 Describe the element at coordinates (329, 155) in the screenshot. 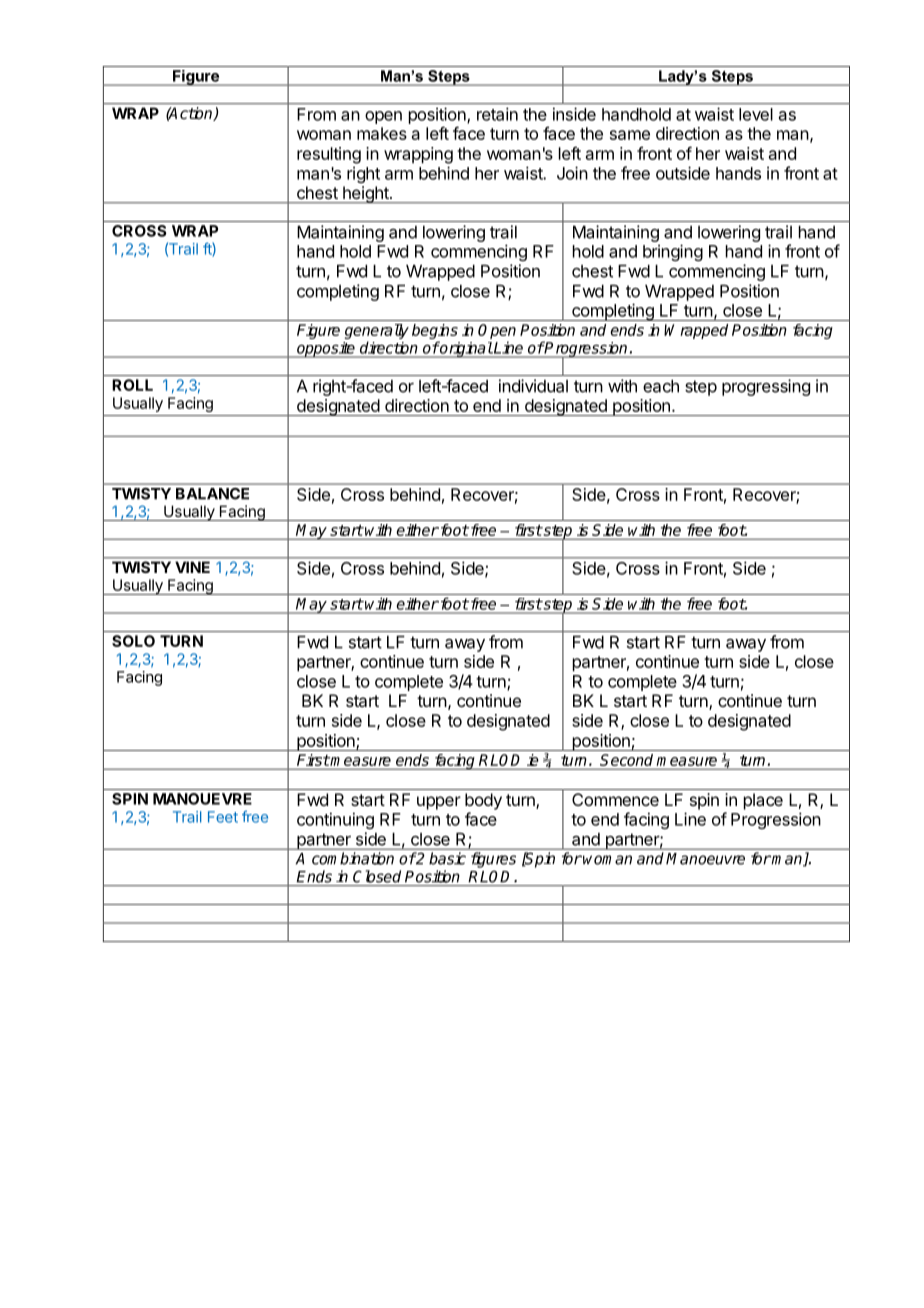

I see `resulting` at that location.
